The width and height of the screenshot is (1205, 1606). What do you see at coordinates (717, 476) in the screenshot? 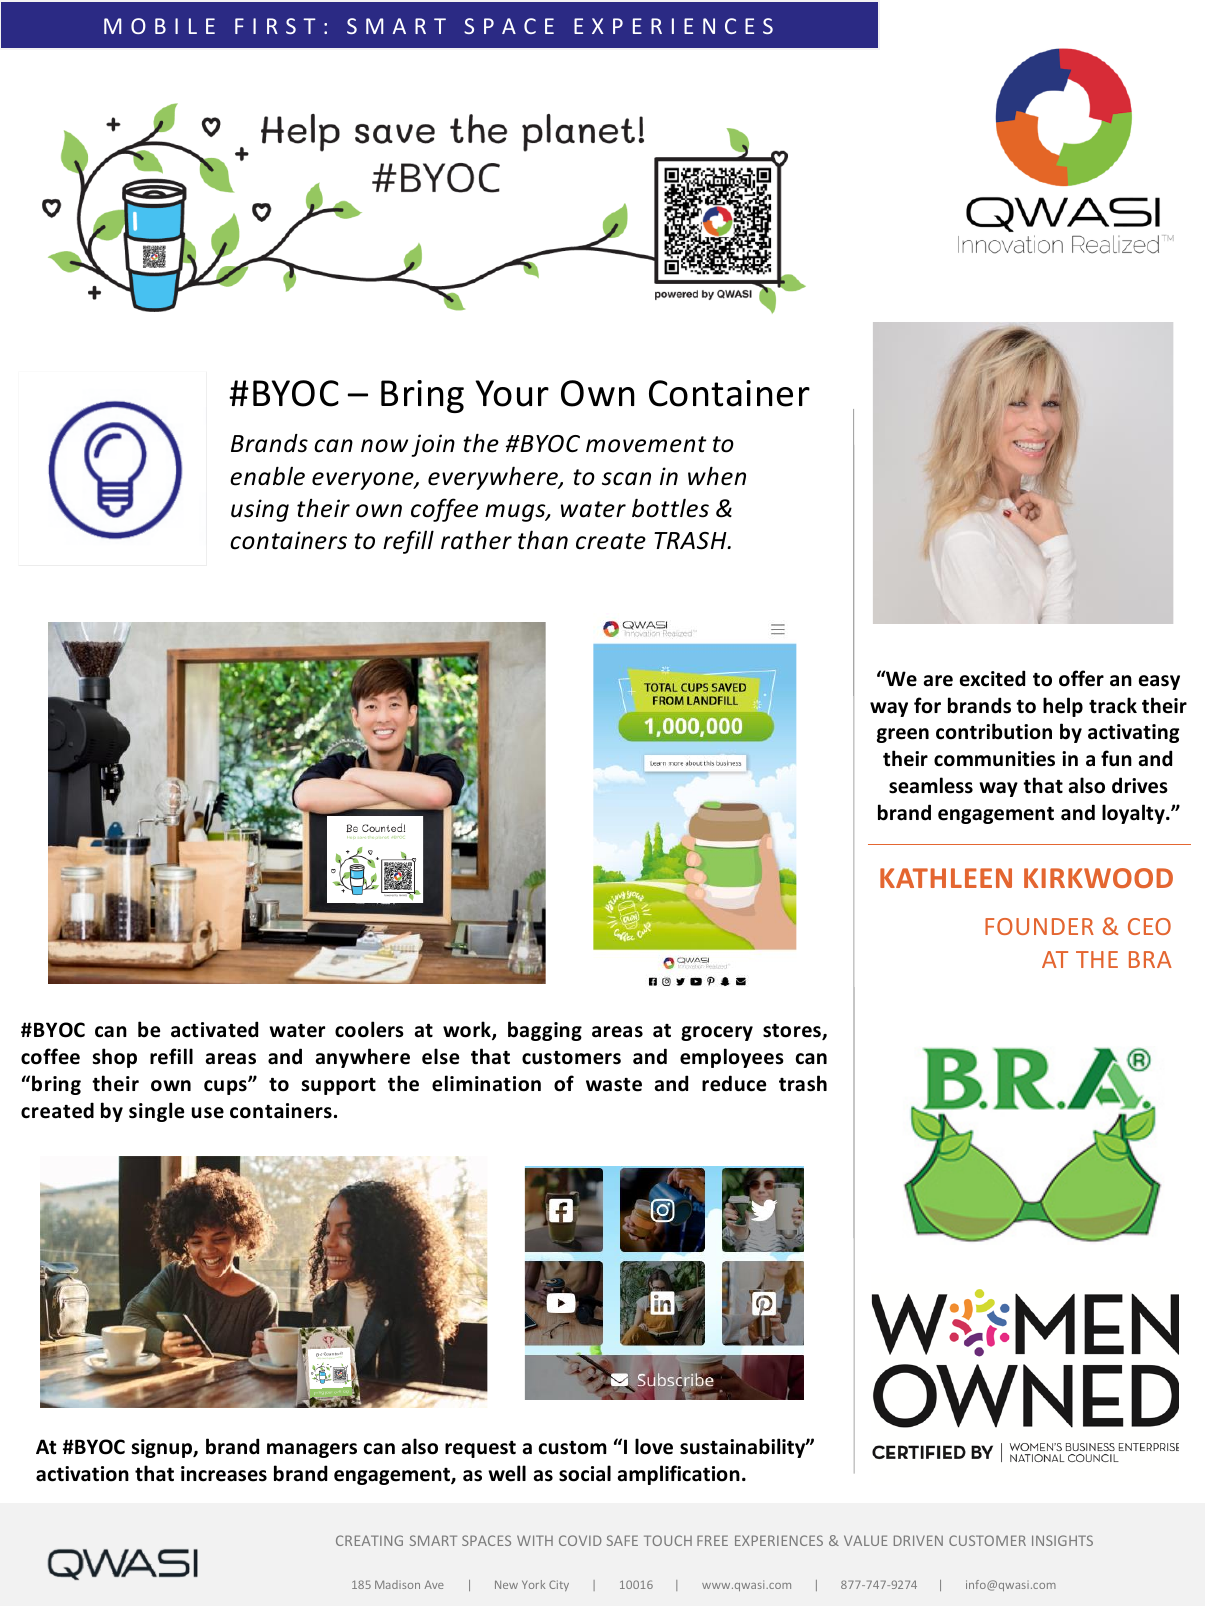
I see `when` at bounding box center [717, 476].
